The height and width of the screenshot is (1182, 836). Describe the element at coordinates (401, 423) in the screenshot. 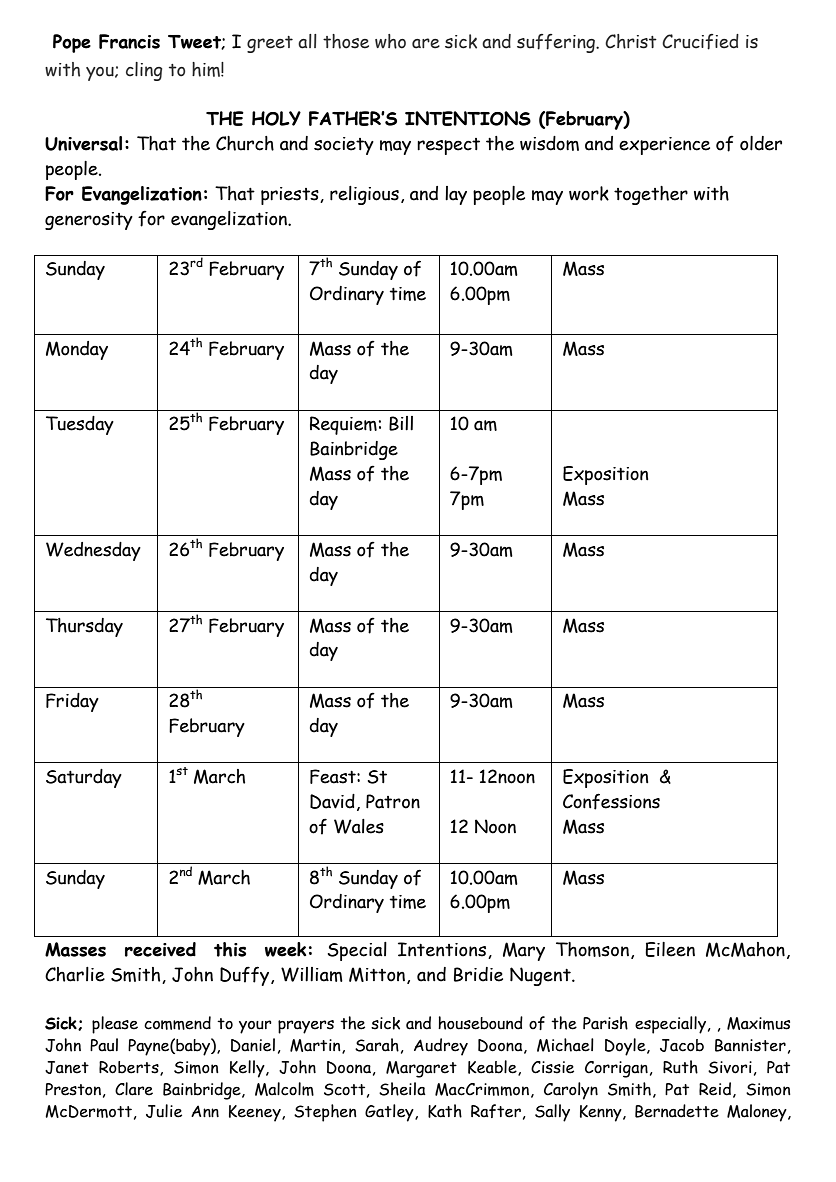

I see `Bill` at that location.
